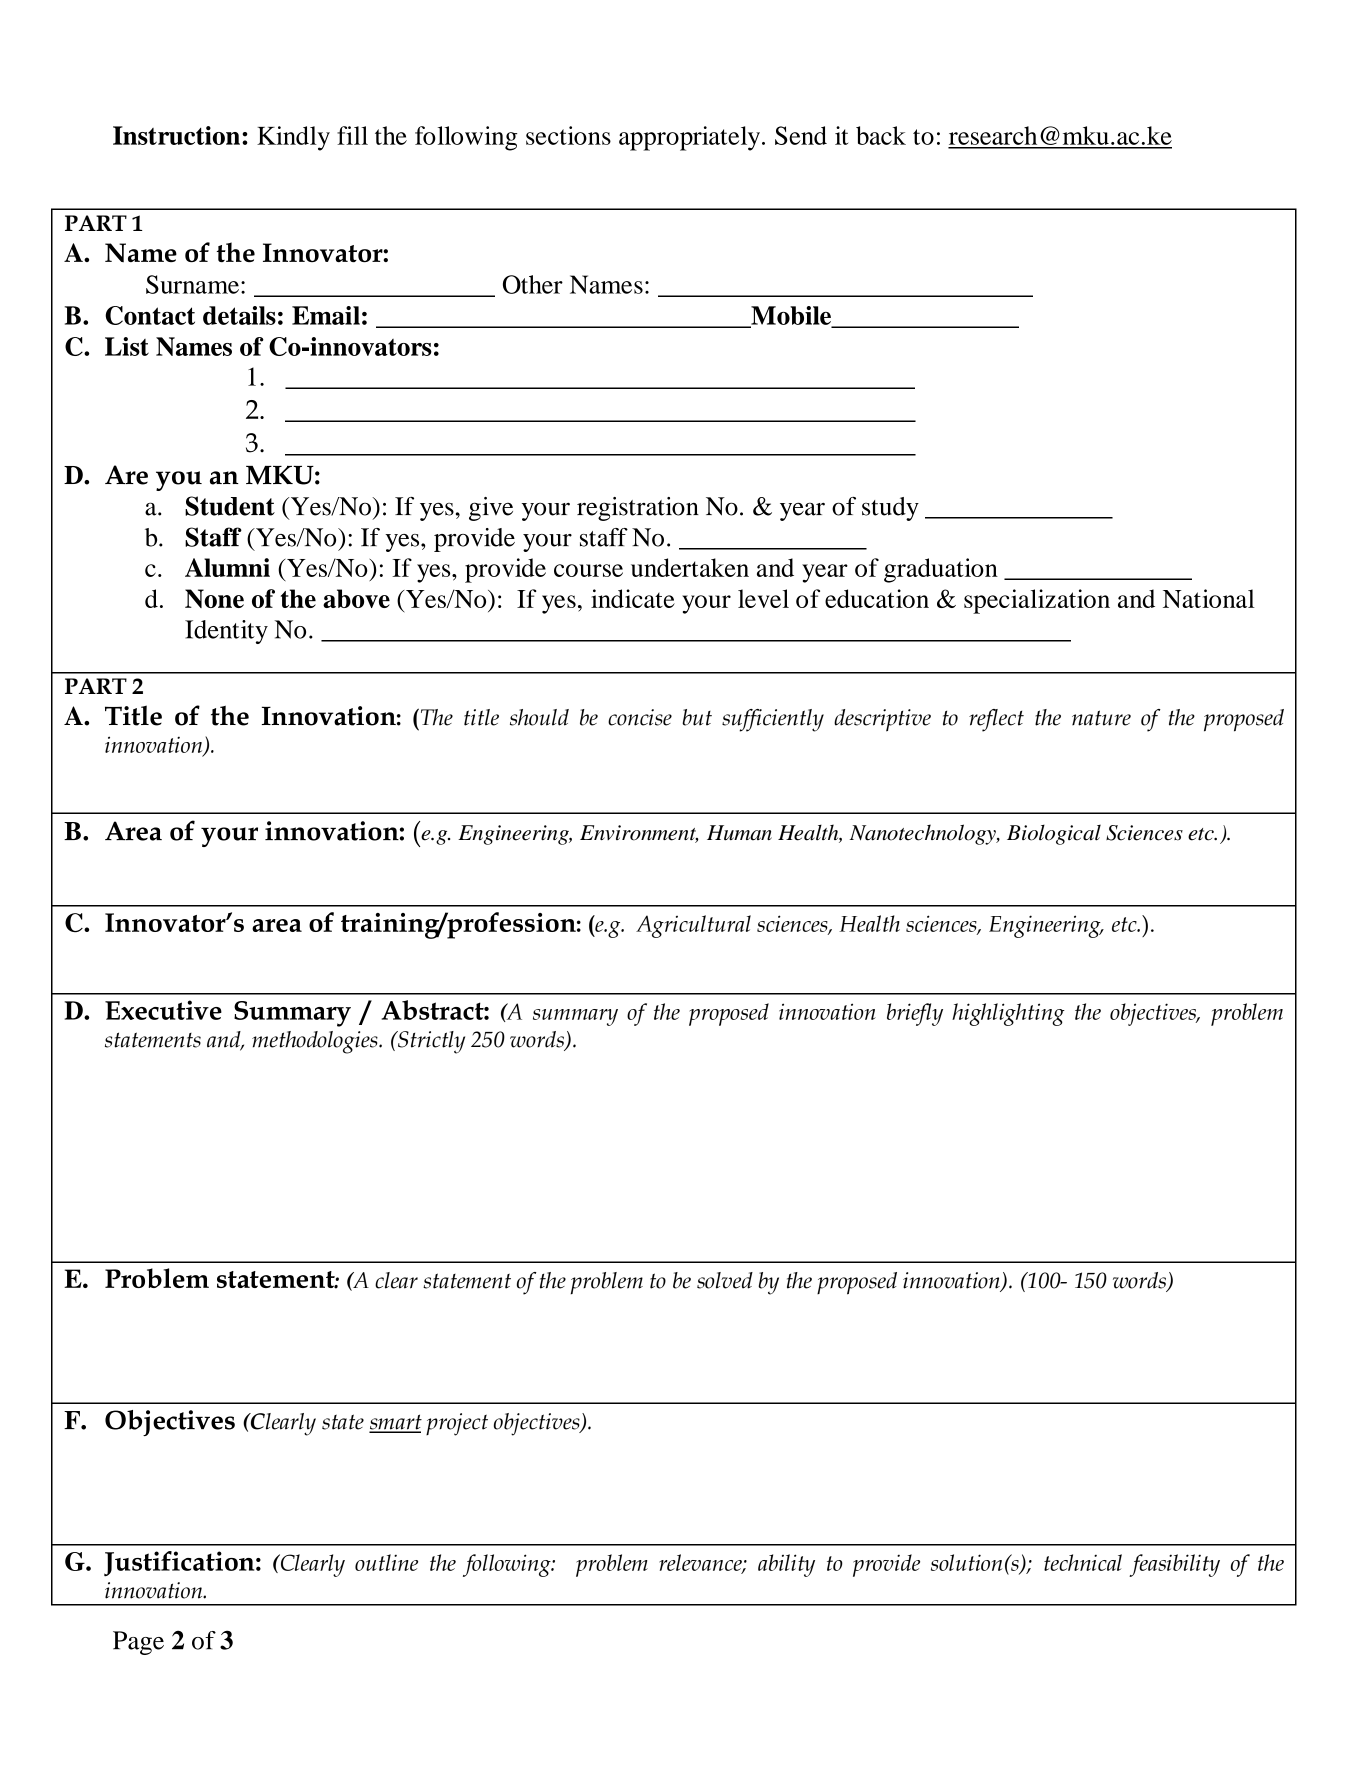  What do you see at coordinates (689, 138) in the screenshot?
I see `appropriately` at bounding box center [689, 138].
